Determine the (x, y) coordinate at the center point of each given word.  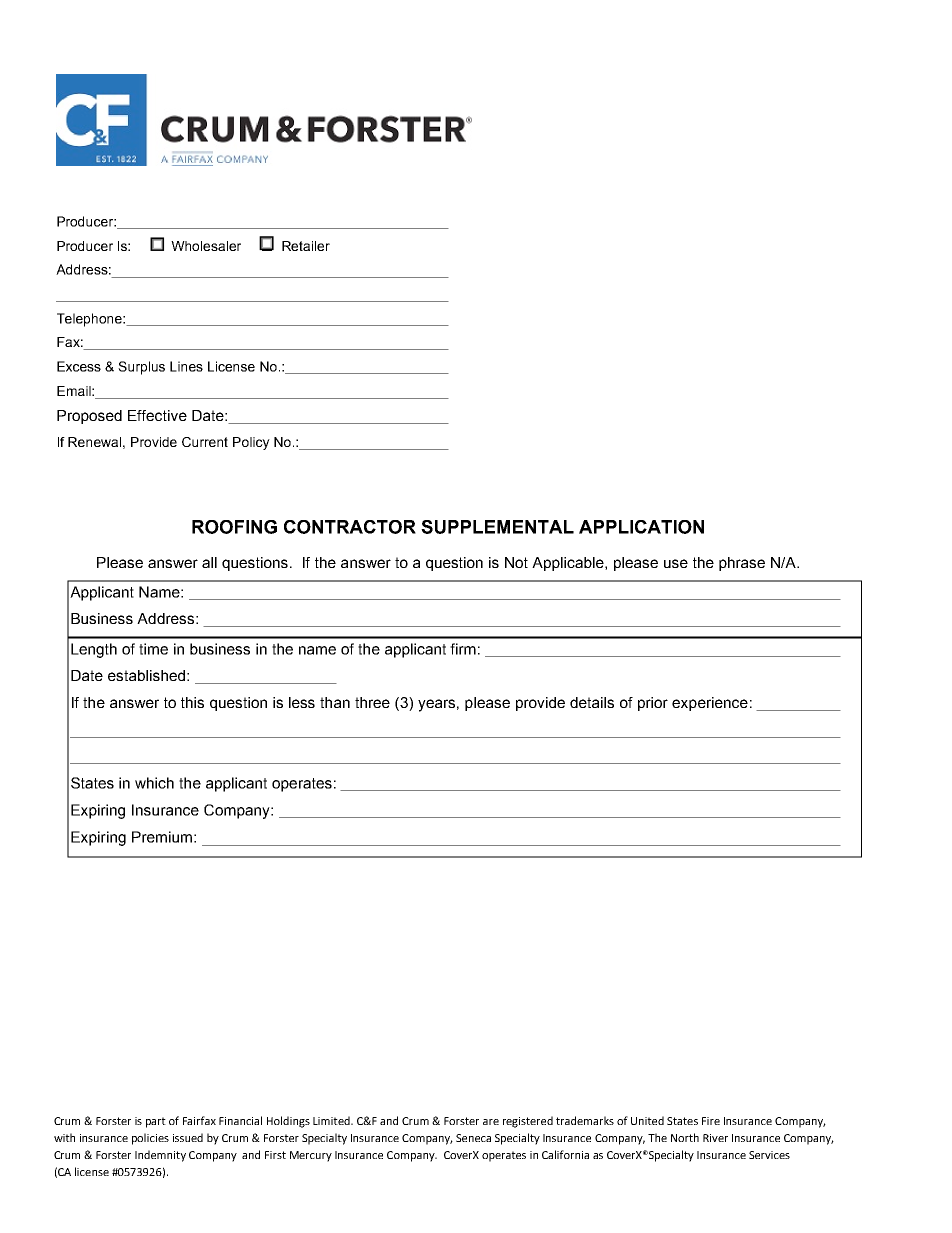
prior (653, 704)
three (372, 702)
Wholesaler (206, 246)
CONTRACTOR (350, 527)
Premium (162, 837)
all (209, 562)
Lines (186, 366)
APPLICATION (641, 527)
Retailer (306, 246)
